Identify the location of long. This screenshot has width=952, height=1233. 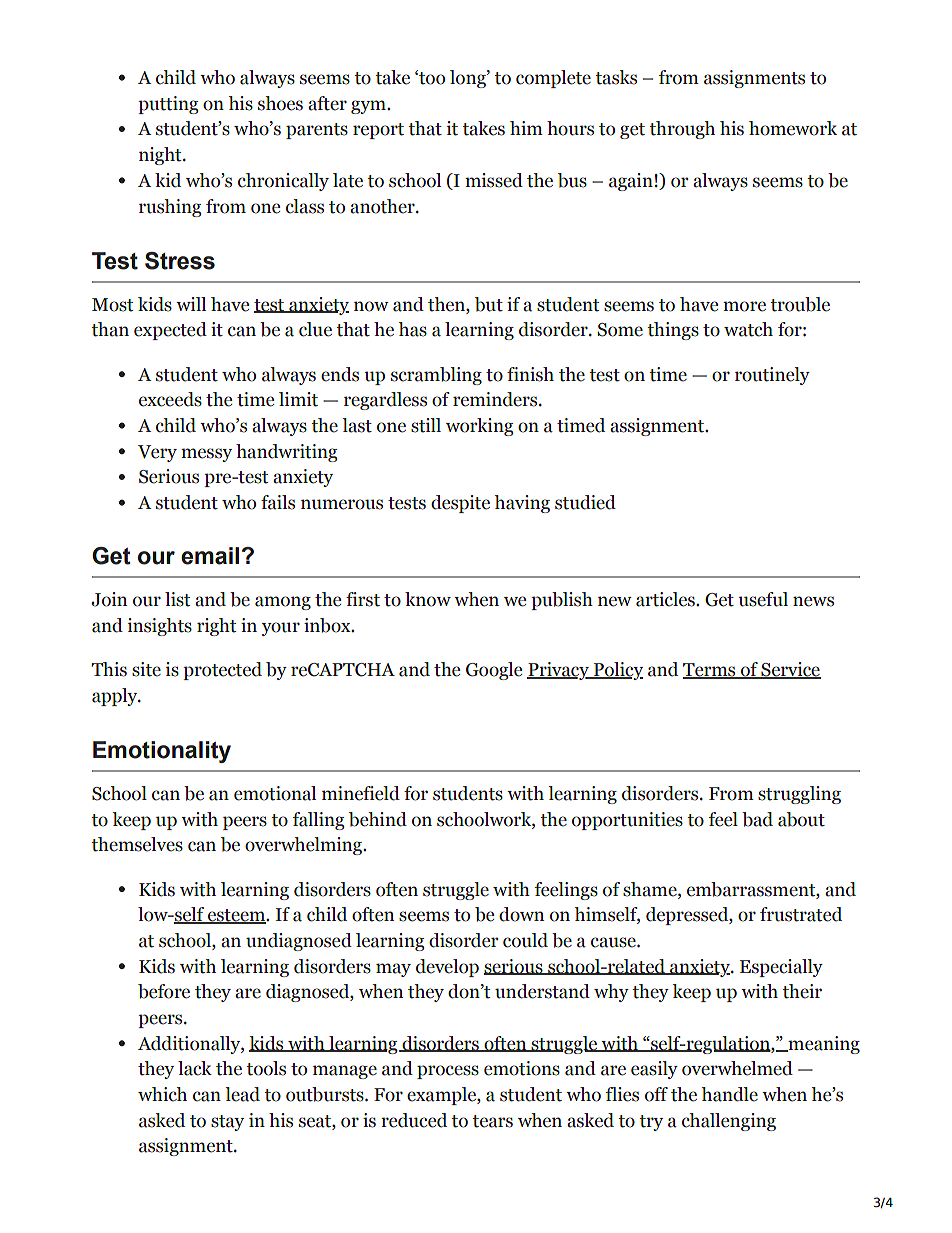
(469, 79).
